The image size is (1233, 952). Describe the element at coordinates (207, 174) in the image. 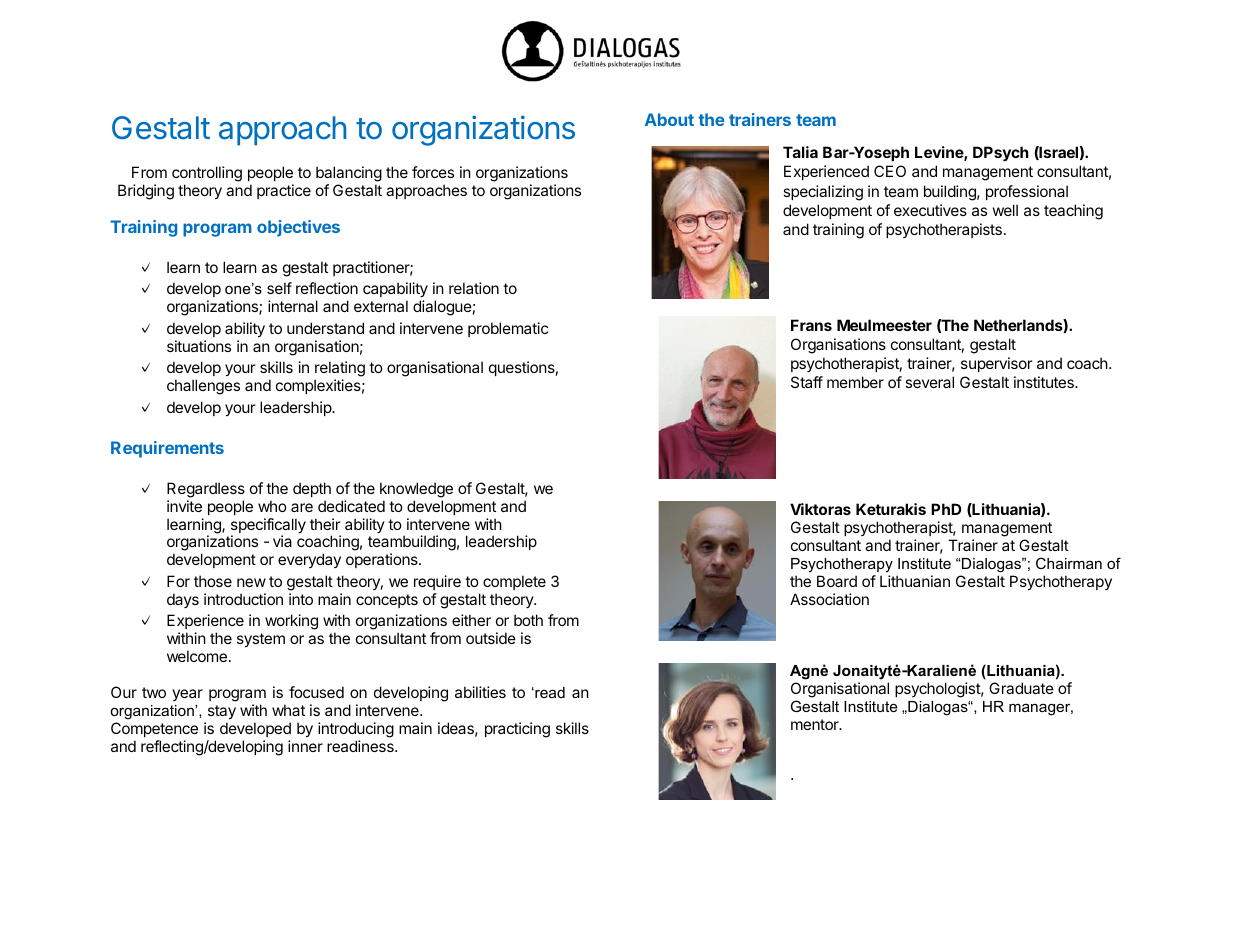

I see `controlling` at that location.
